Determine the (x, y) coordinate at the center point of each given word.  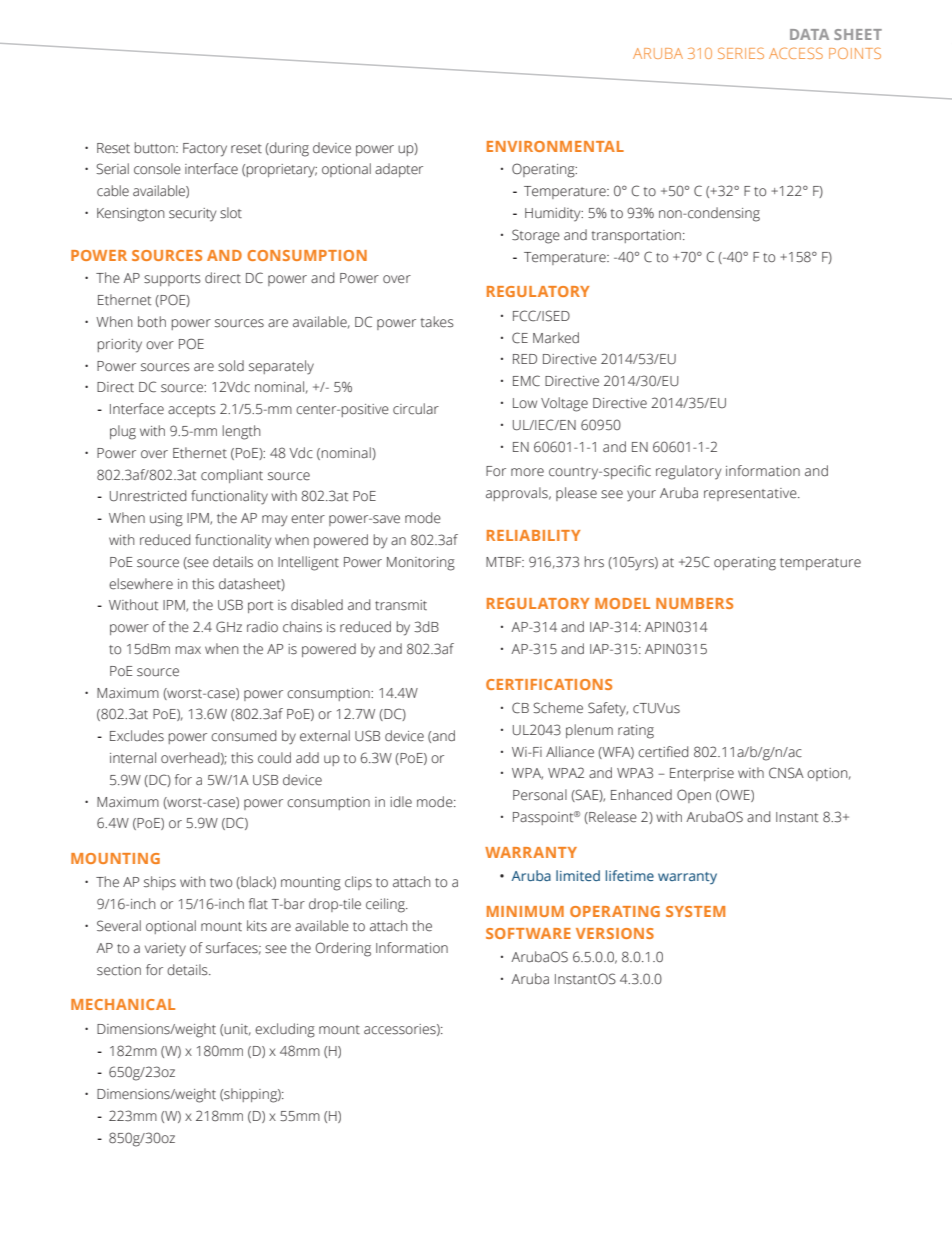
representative (751, 494)
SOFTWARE (528, 933)
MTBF (505, 562)
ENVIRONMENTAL (555, 146)
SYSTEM (695, 911)
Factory (205, 150)
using (166, 520)
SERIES (741, 53)
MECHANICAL (123, 1004)
